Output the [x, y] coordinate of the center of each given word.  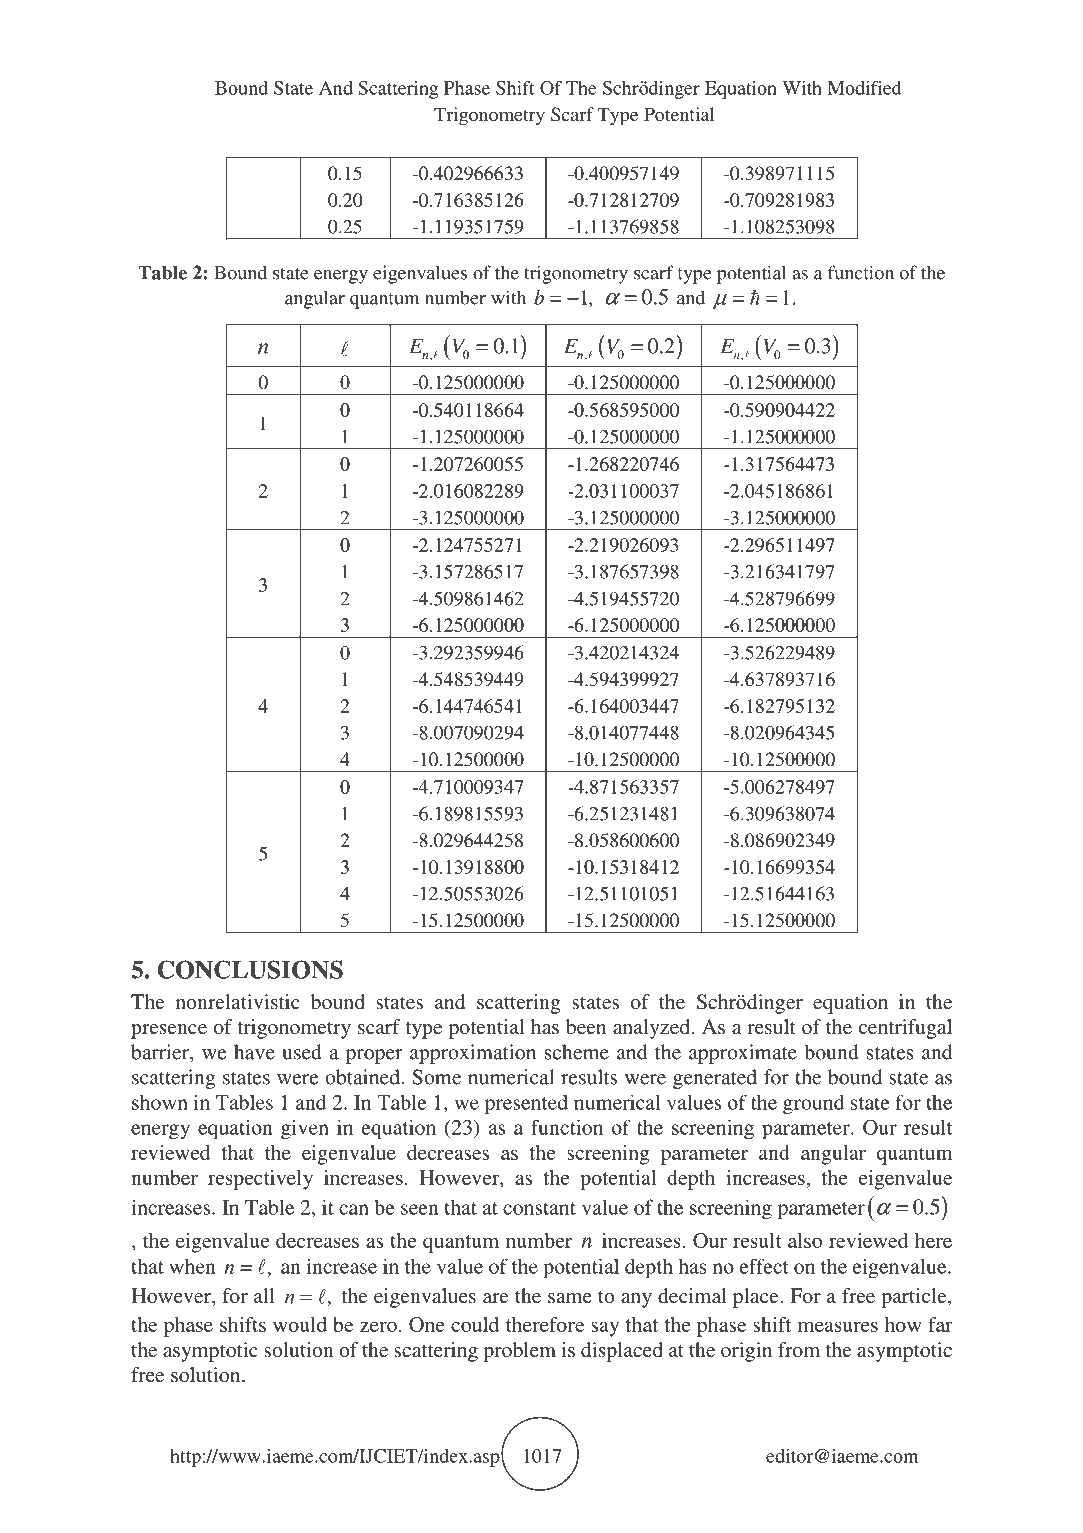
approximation [473, 1054]
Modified [864, 88]
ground [814, 1104]
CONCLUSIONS [250, 969]
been [586, 1026]
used [302, 1052]
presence [169, 1031]
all [264, 1295]
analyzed [651, 1029]
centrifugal [905, 1029]
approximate [743, 1054]
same [570, 1298]
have [254, 1052]
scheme [577, 1052]
